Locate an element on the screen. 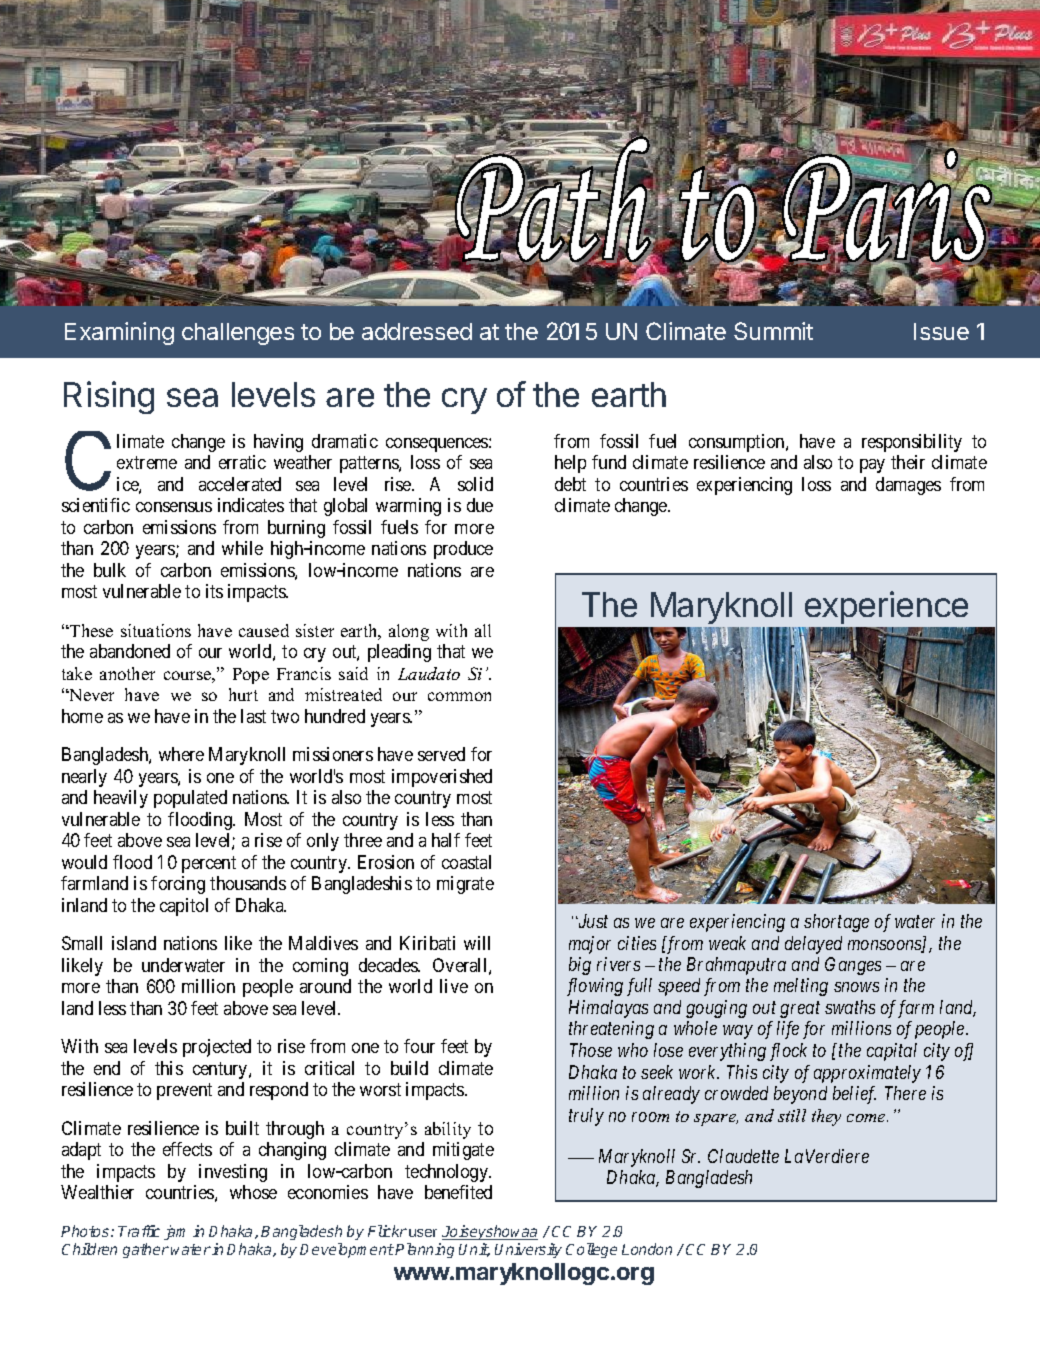  its is located at coordinates (214, 591).
